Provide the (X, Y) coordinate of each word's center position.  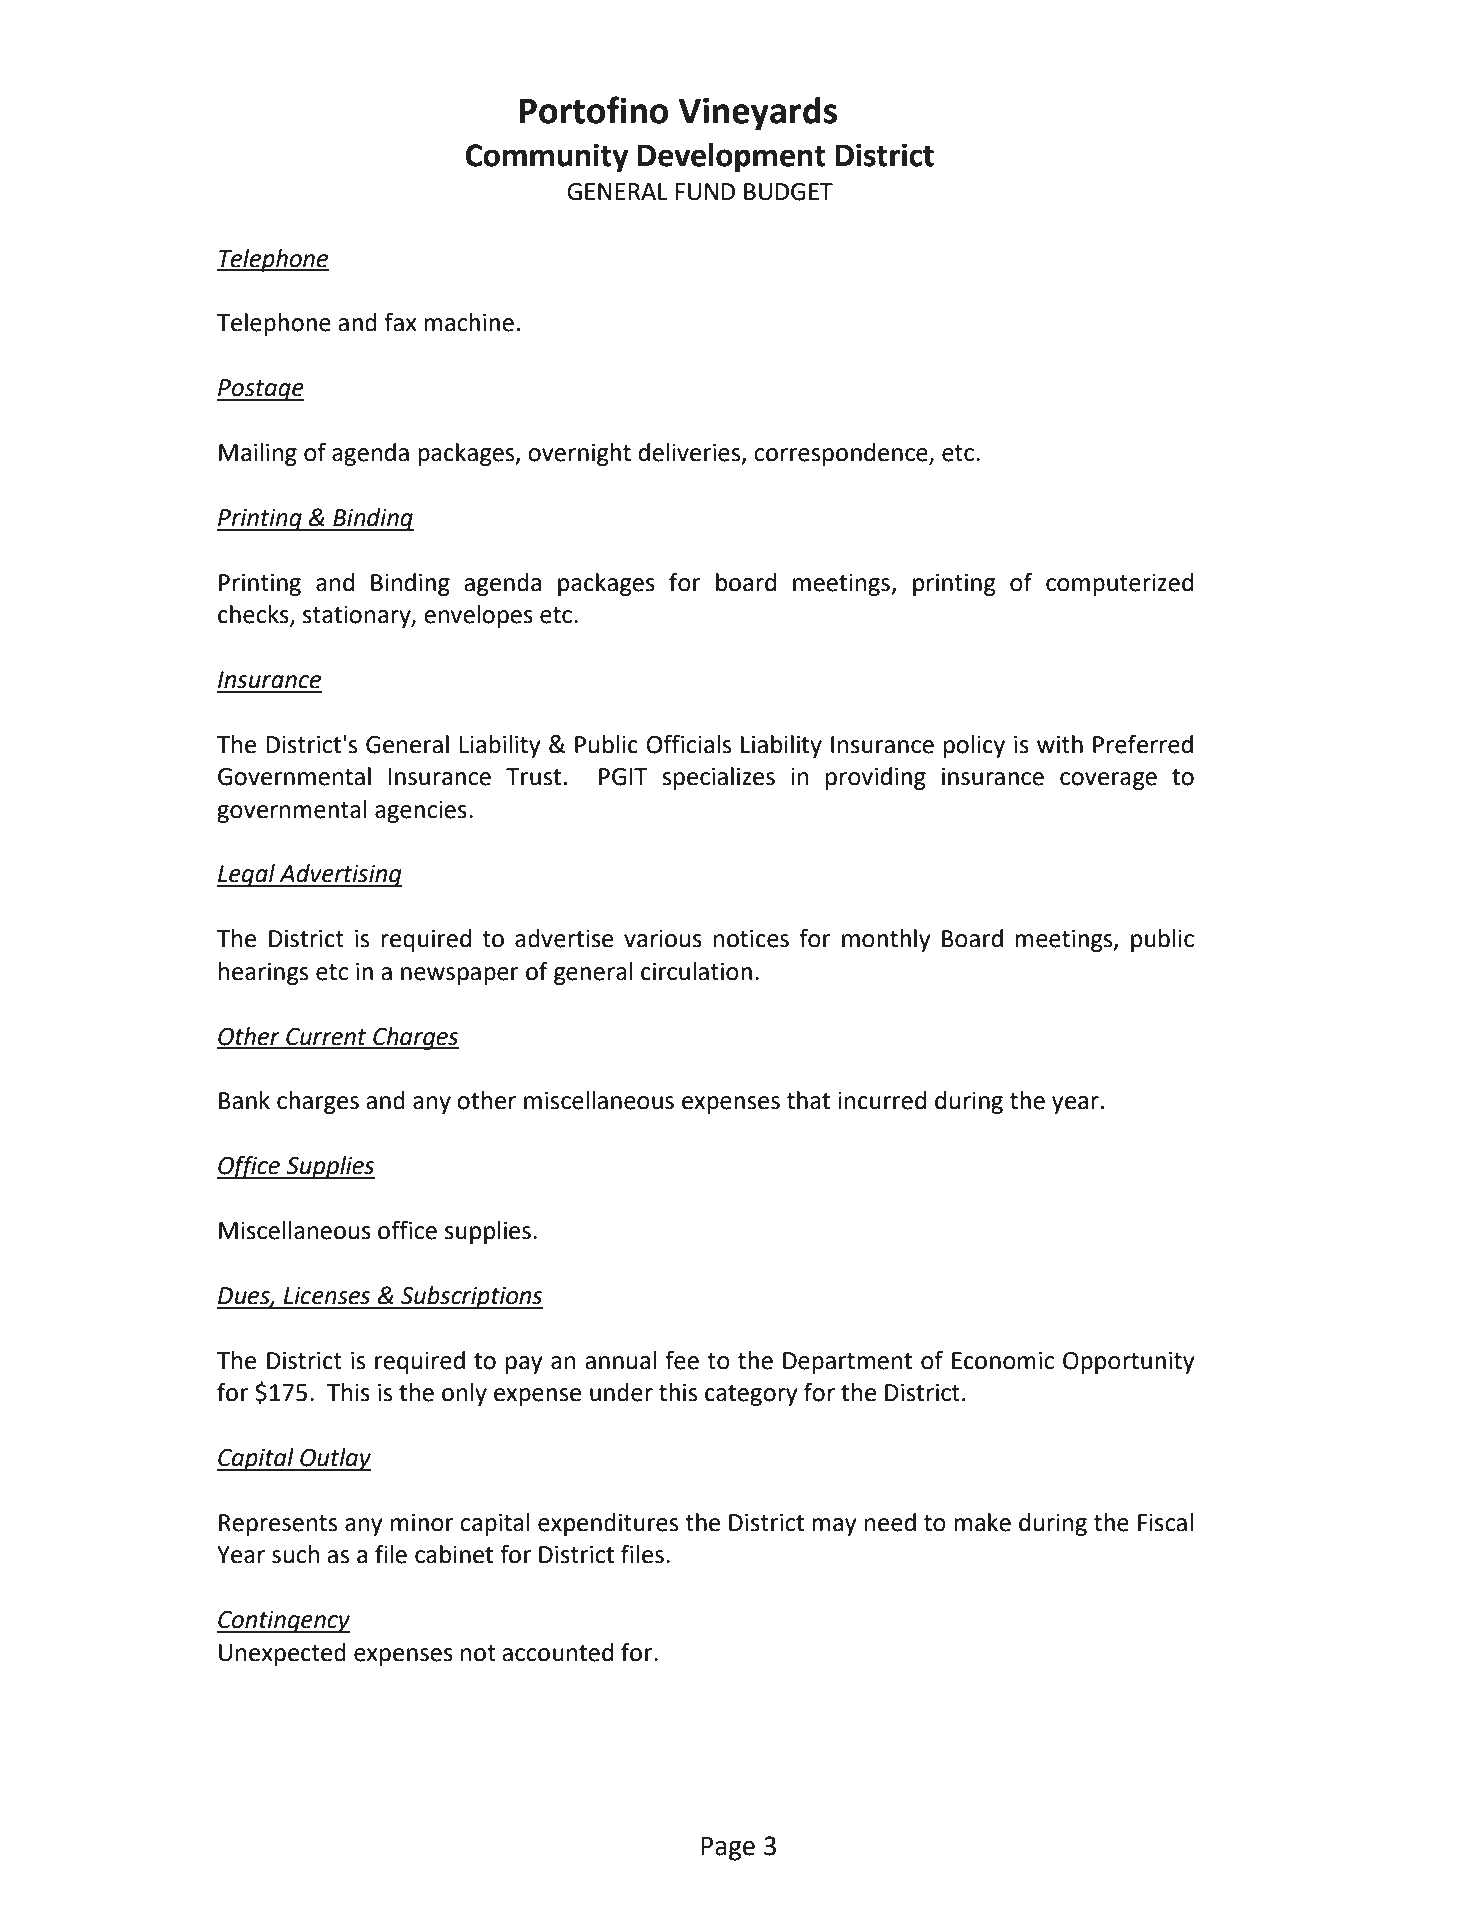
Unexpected (282, 1654)
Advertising (339, 875)
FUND (705, 192)
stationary (358, 617)
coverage (1108, 781)
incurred (882, 1100)
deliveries (691, 453)
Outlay (334, 1459)
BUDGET (788, 192)
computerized (1119, 584)
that (808, 1100)
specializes (718, 778)
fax (400, 322)
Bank (244, 1100)
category (751, 1395)
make (982, 1522)
